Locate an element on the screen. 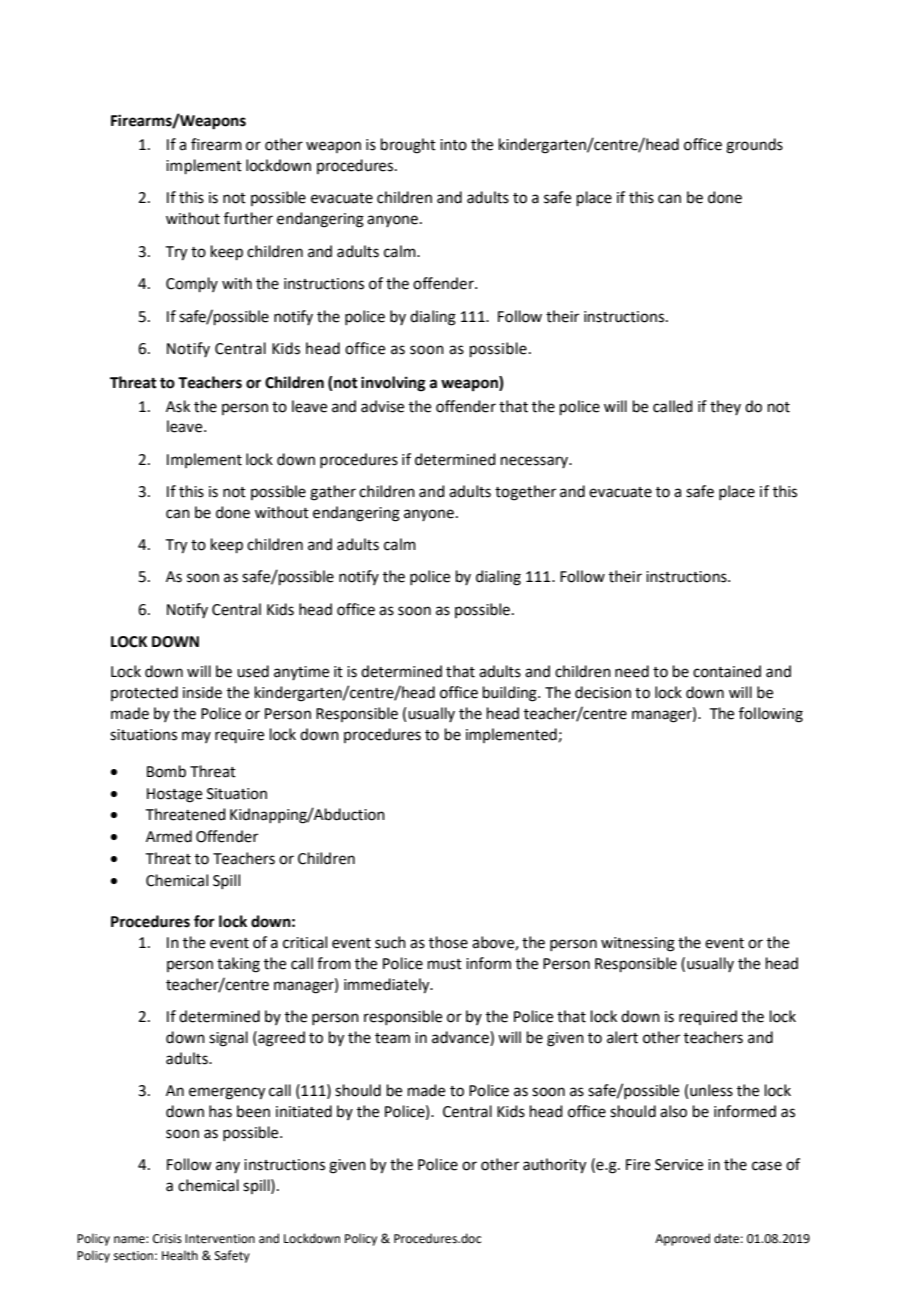 This screenshot has width=924, height=1308. Approved is located at coordinates (682, 1239).
